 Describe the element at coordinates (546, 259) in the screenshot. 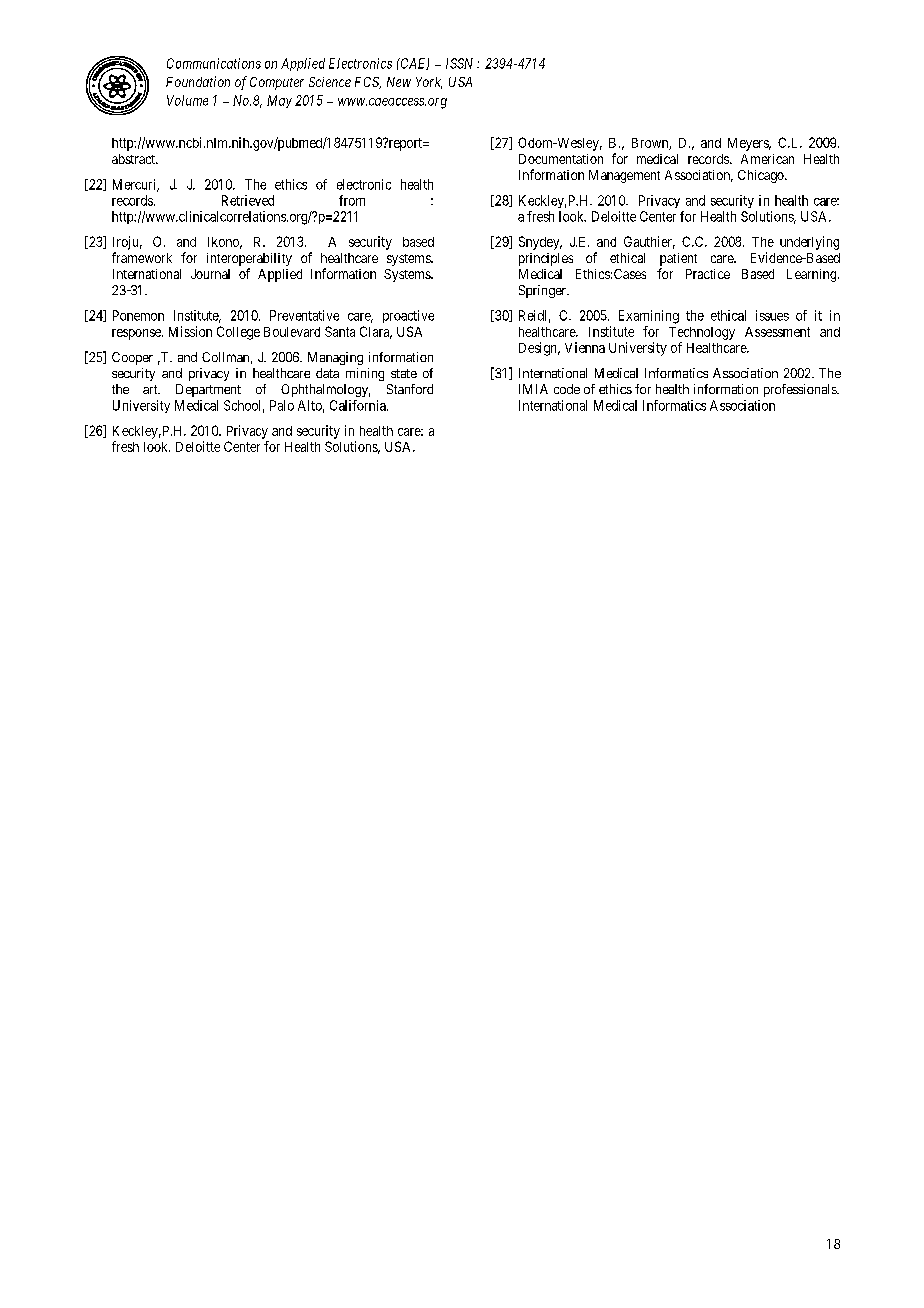

I see `principles` at that location.
